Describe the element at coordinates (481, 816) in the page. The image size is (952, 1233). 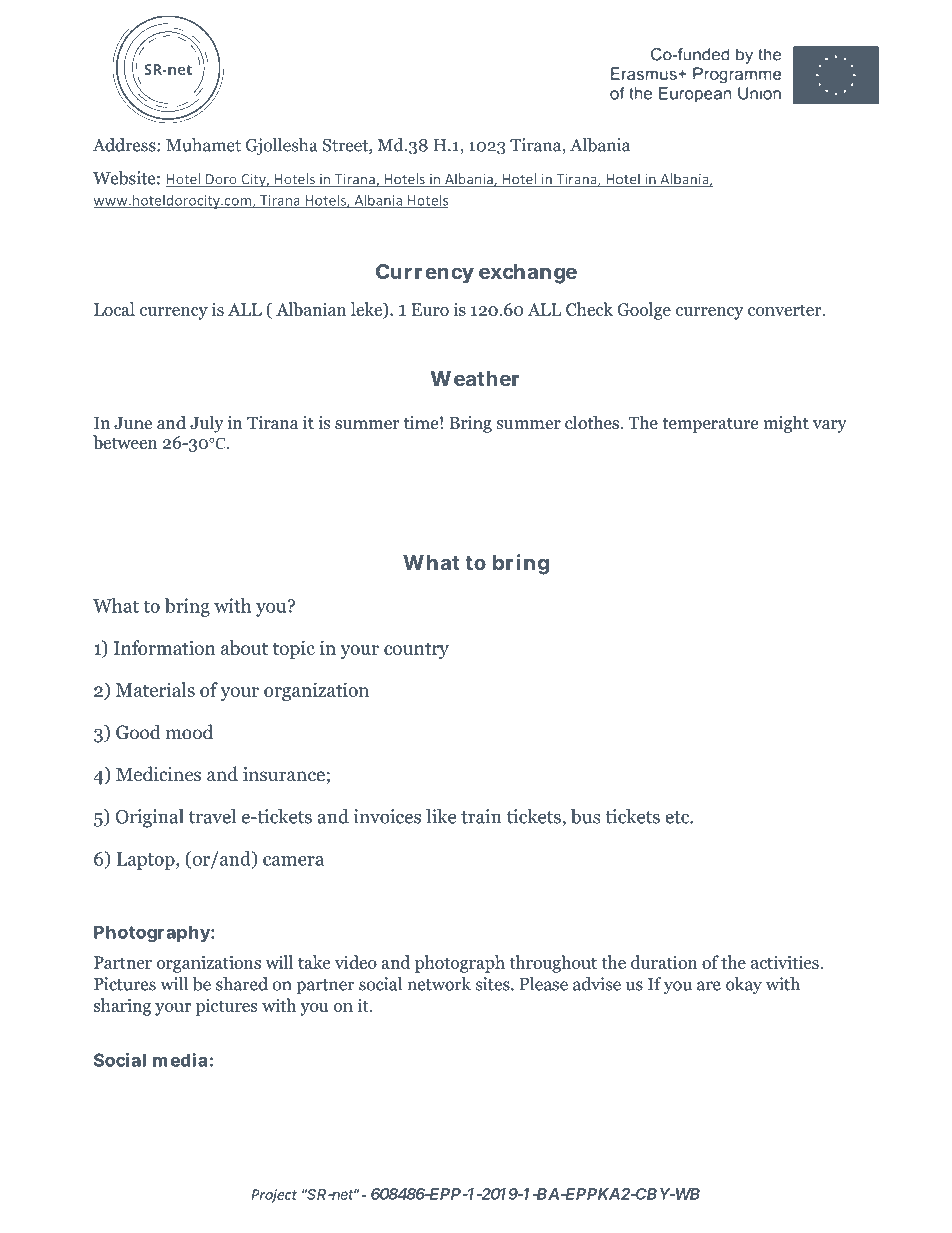
I see `train` at that location.
